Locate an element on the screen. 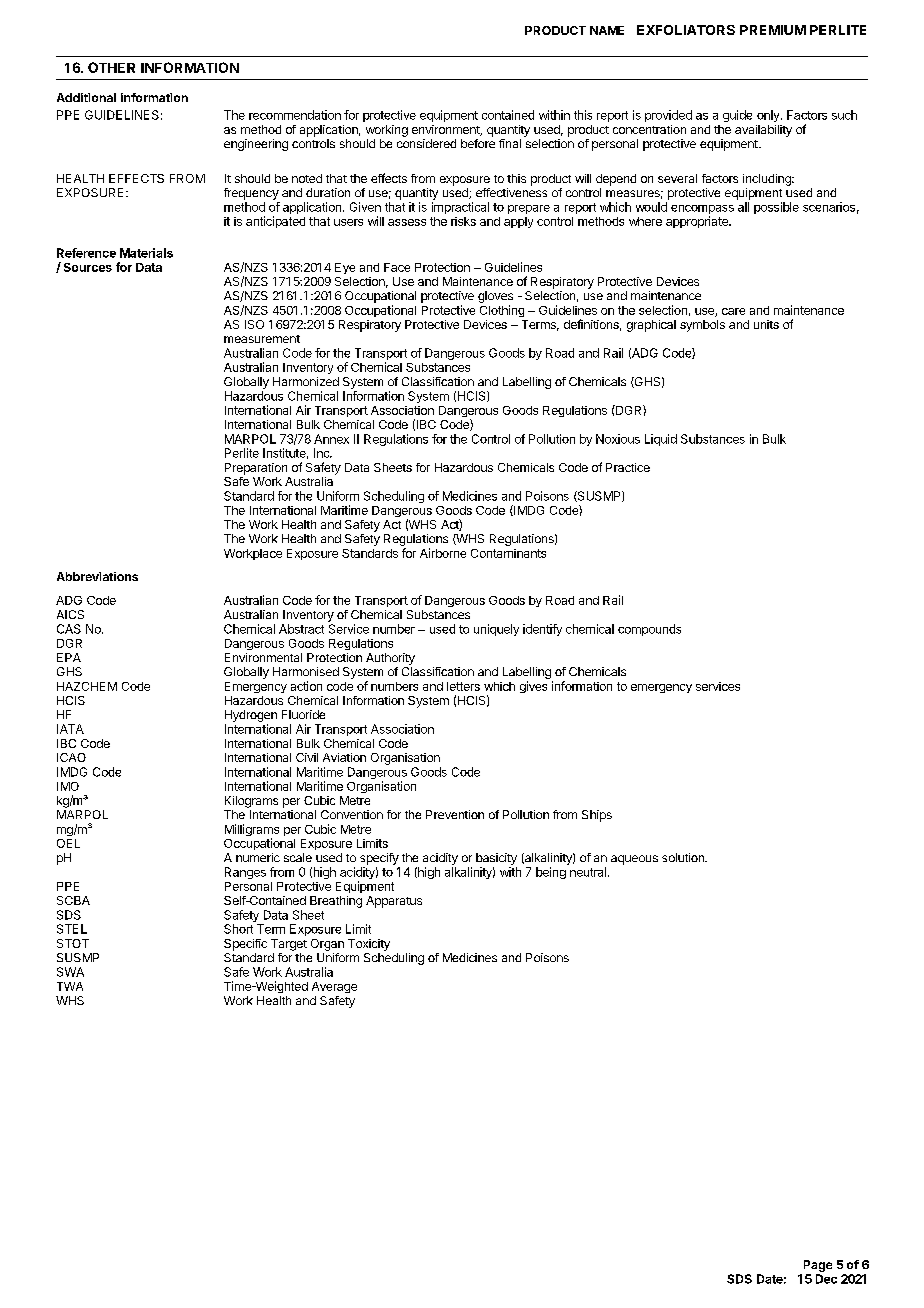  compounds is located at coordinates (649, 630).
